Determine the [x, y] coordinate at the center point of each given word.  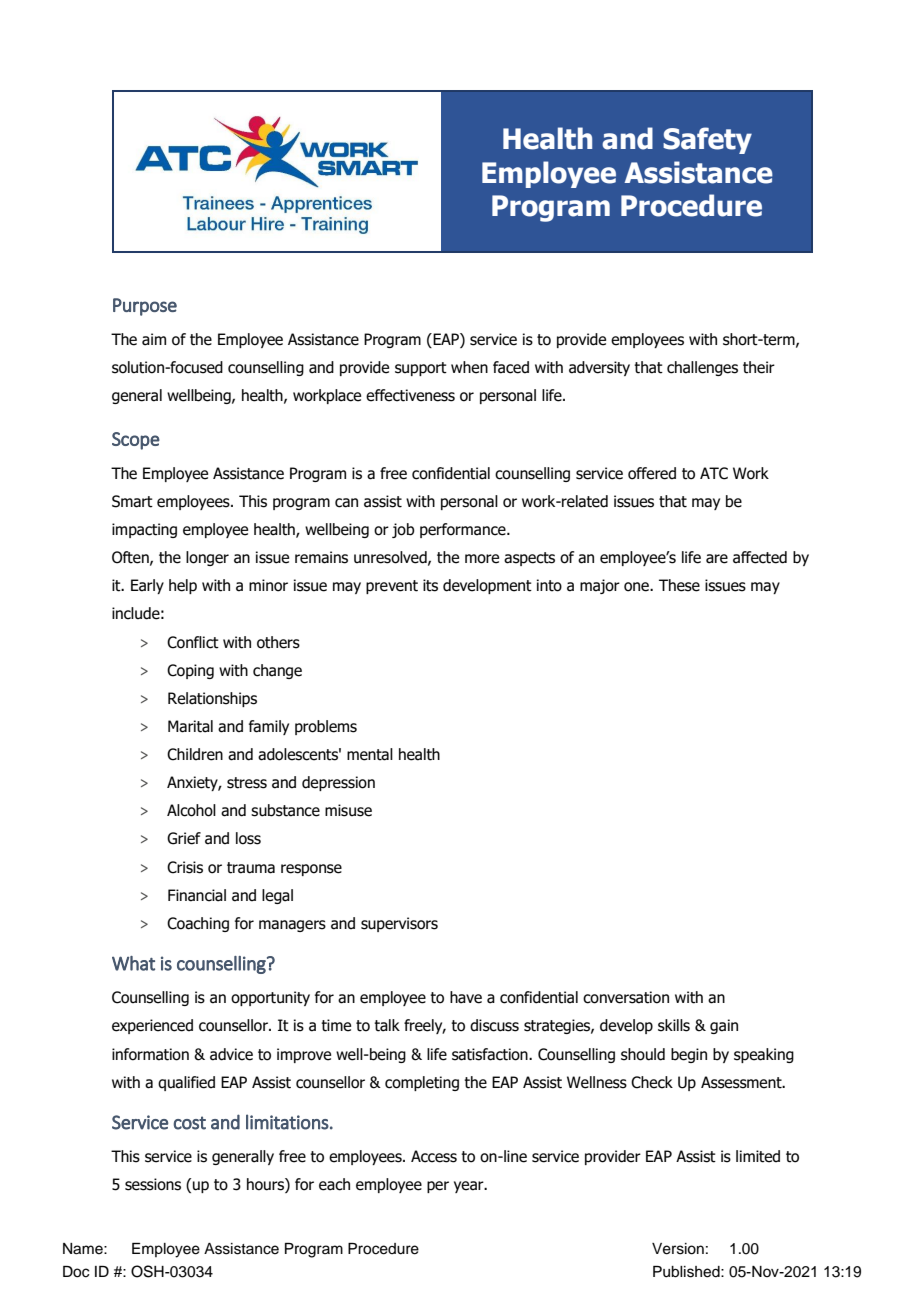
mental [370, 754]
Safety [707, 140]
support [421, 369]
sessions [153, 1184]
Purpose [145, 307]
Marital [190, 726]
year [470, 1187]
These [679, 585]
